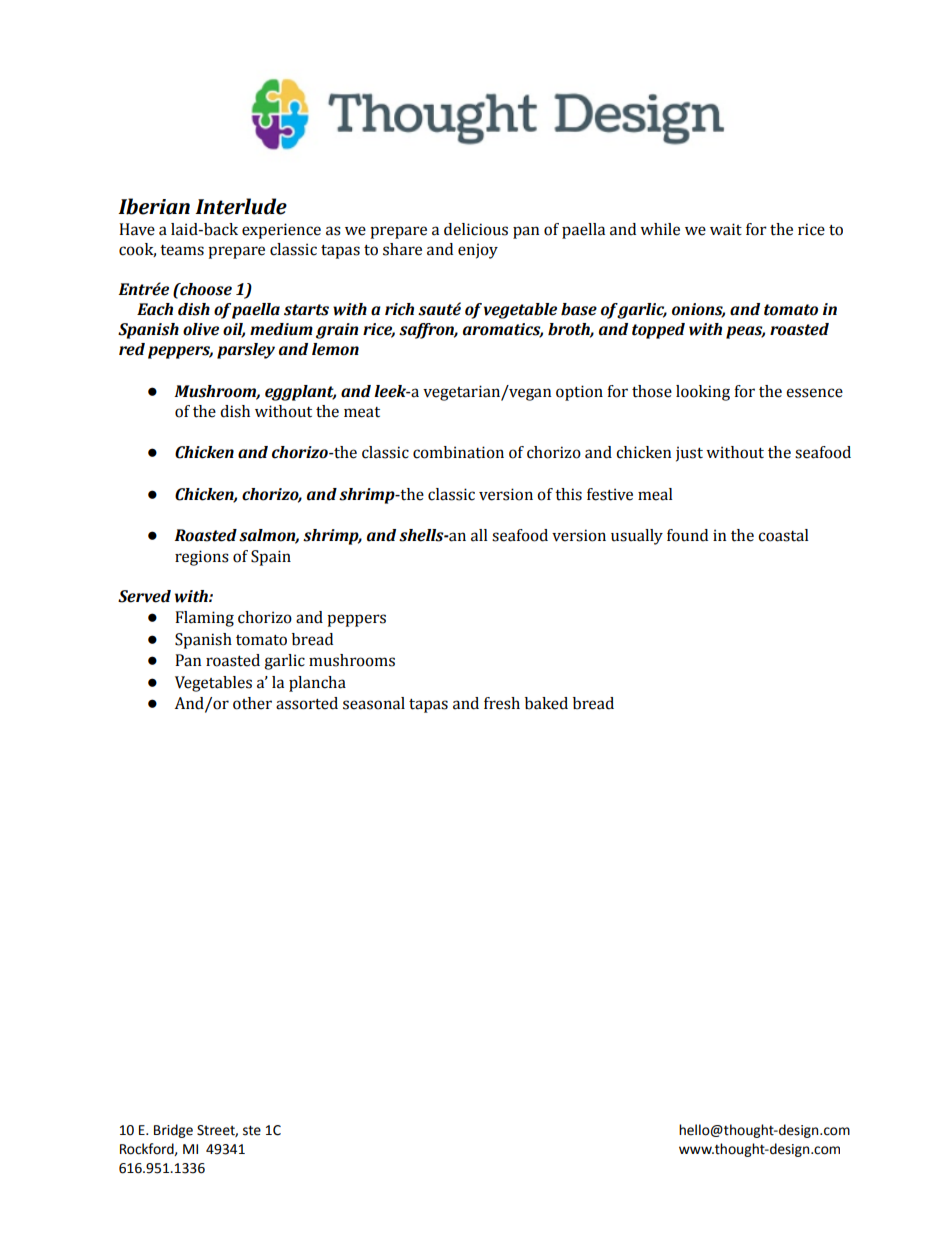 This image has width=952, height=1233. What do you see at coordinates (204, 619) in the image?
I see `Flaming` at bounding box center [204, 619].
